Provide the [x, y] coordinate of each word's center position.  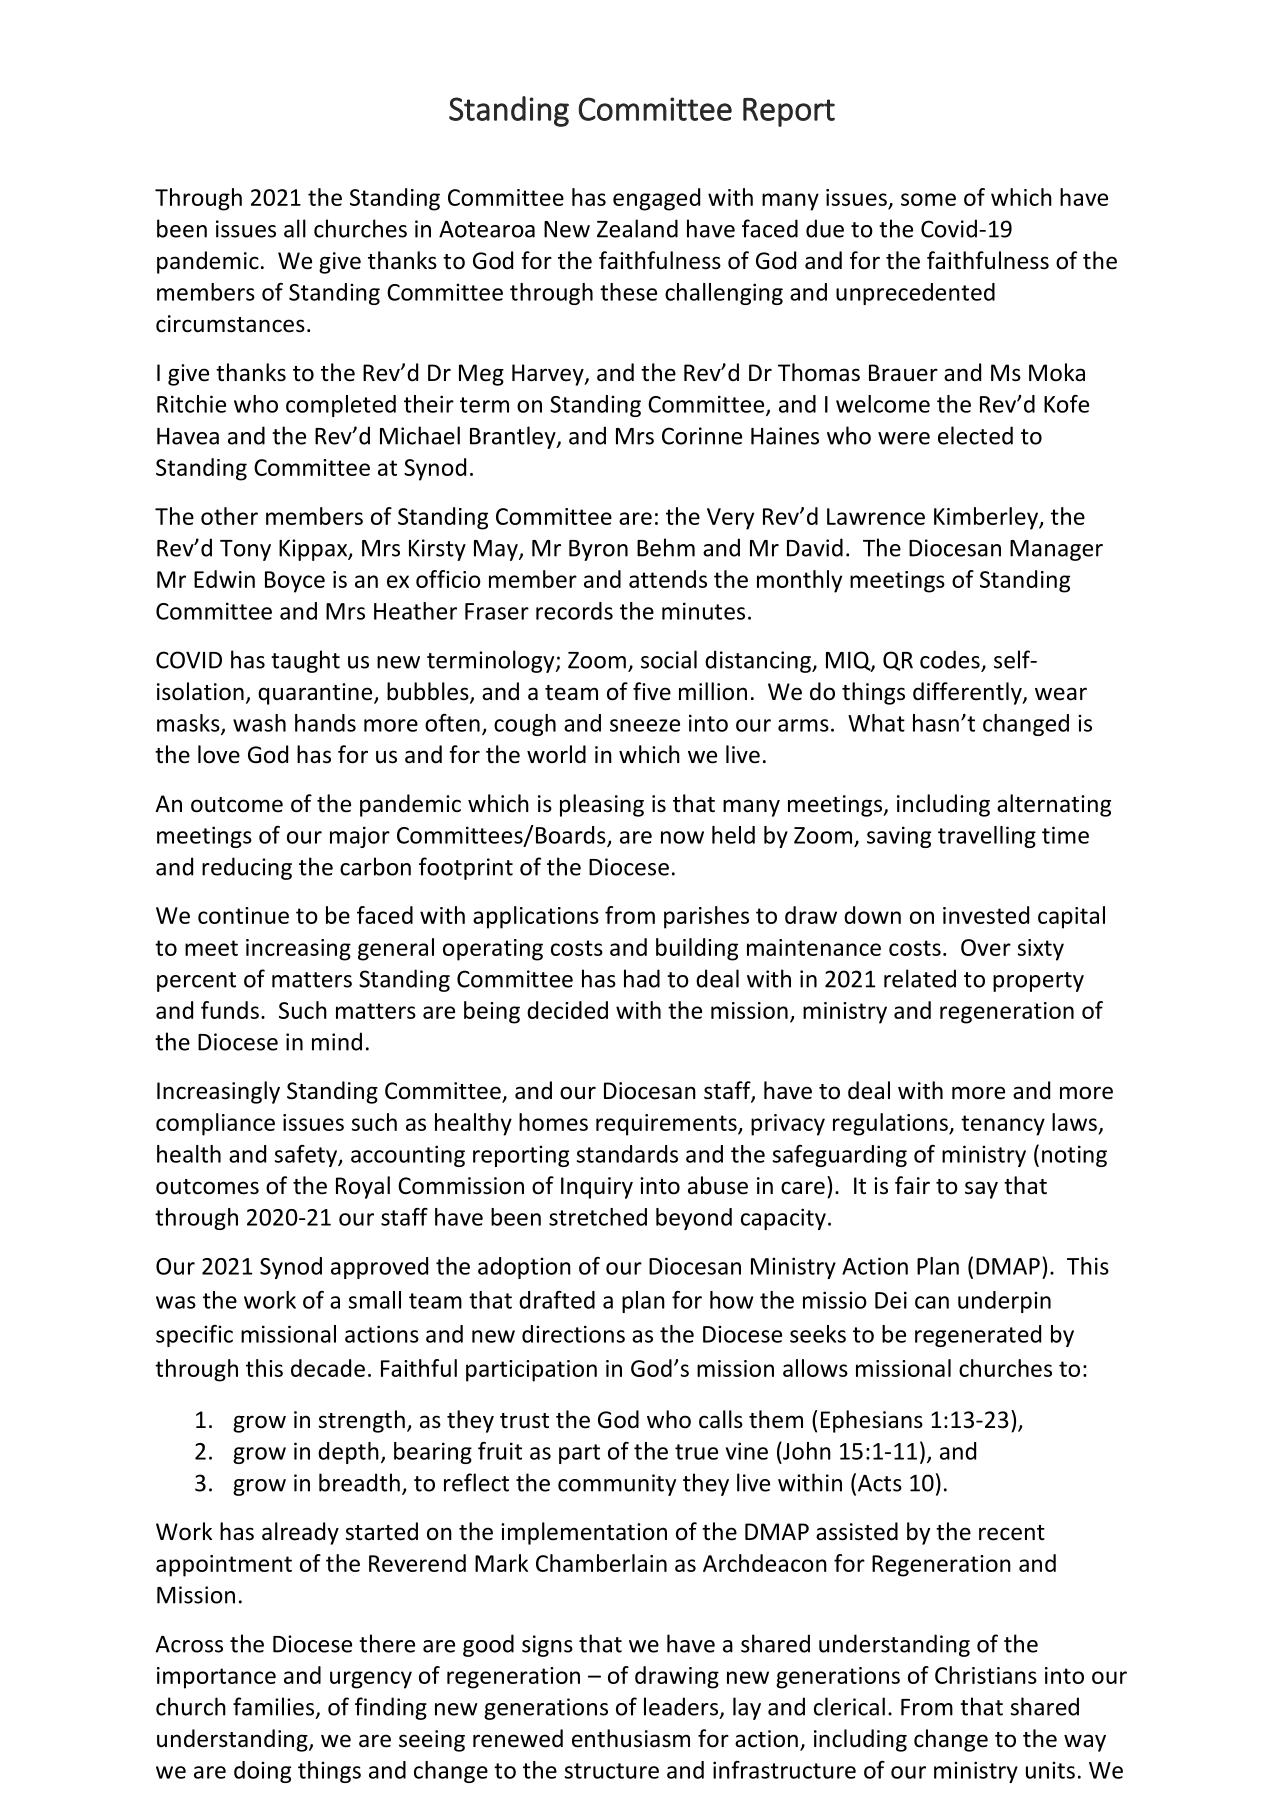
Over [986, 947]
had [642, 978]
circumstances [230, 324]
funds [230, 1010]
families [273, 1706]
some [928, 199]
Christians [986, 1675]
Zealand [637, 228]
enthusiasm [631, 1738]
